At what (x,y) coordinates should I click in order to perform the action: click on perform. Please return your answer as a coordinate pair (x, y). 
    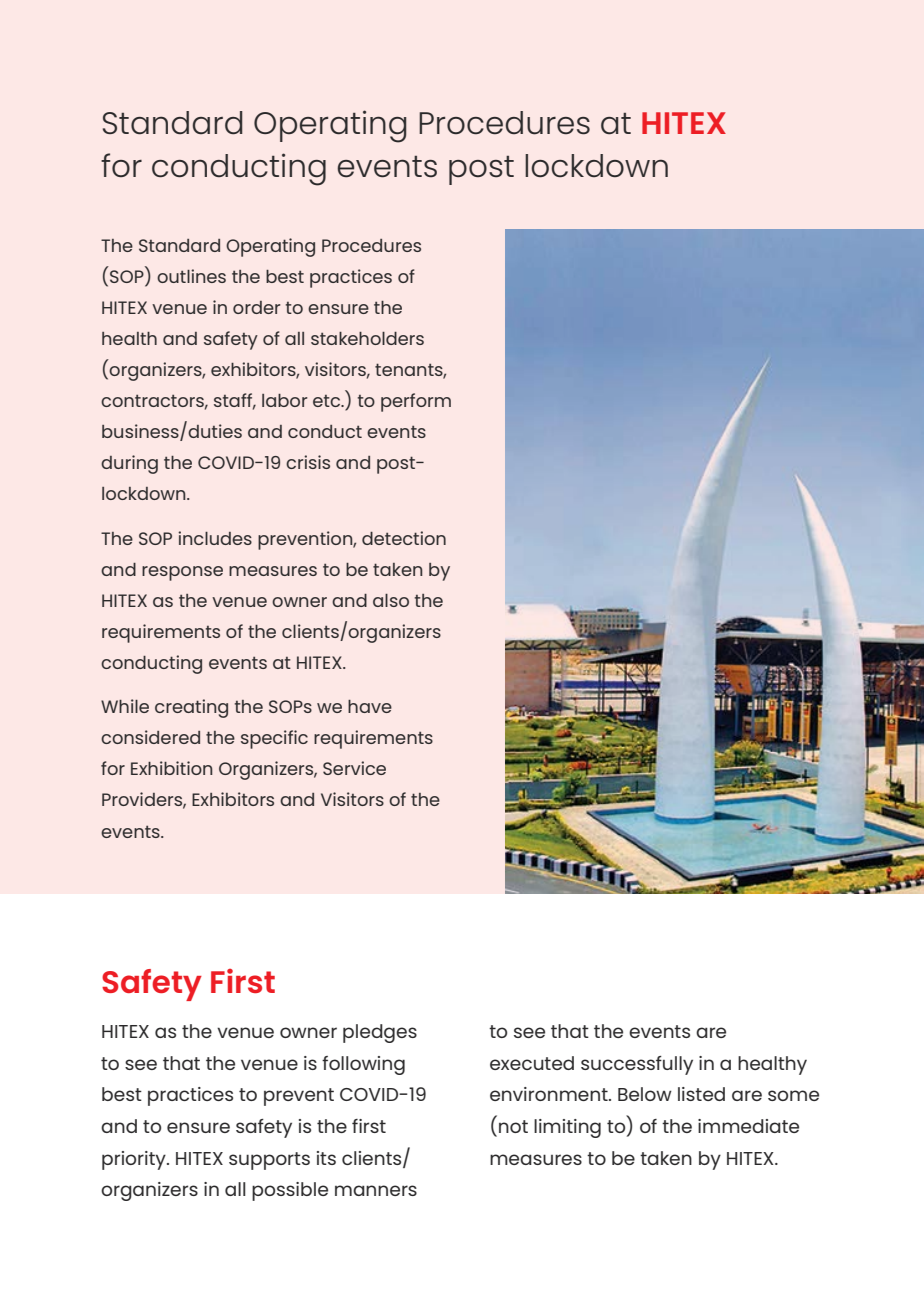
    Looking at the image, I should click on (416, 402).
